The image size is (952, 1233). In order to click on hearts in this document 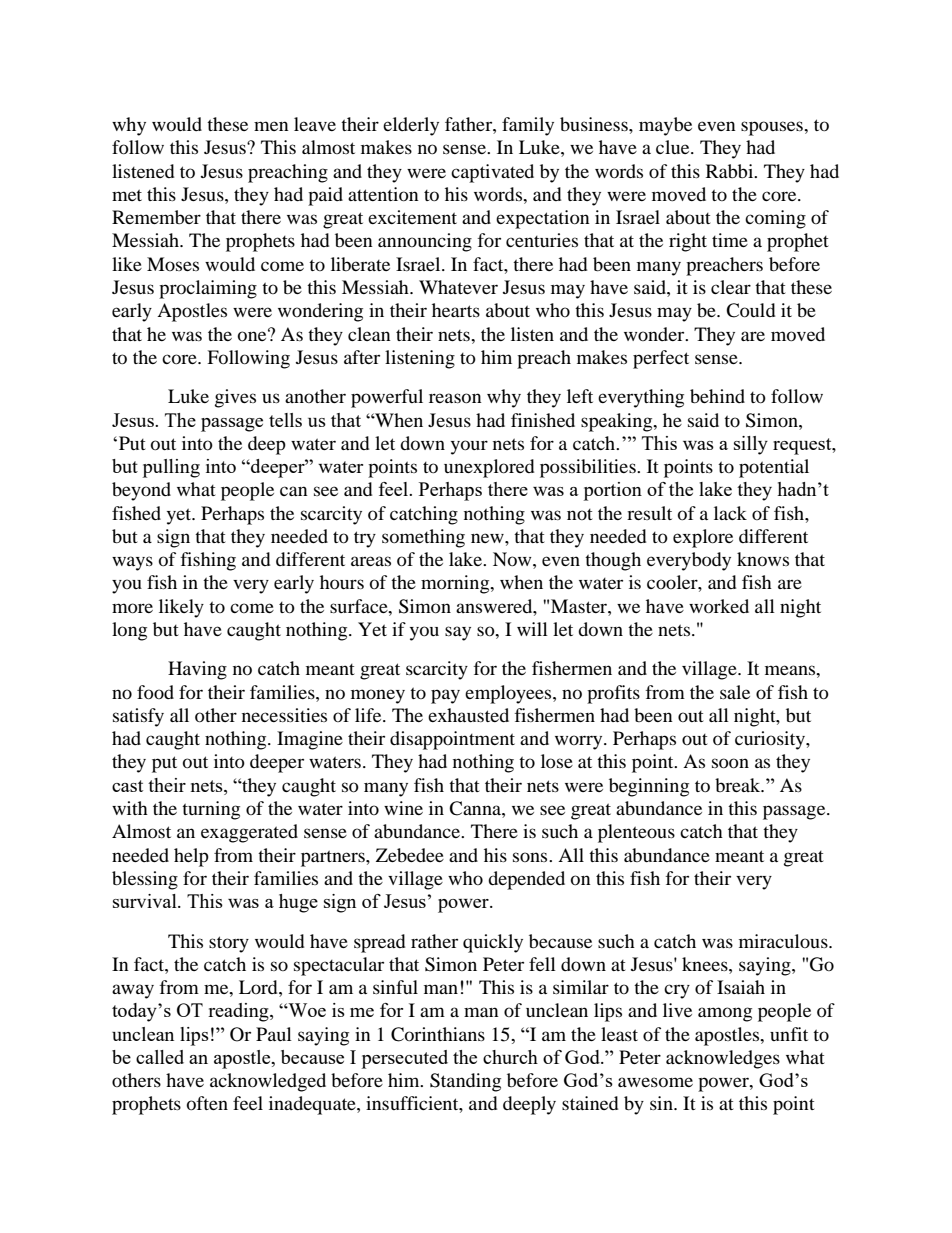, I will do `click(456, 310)`.
